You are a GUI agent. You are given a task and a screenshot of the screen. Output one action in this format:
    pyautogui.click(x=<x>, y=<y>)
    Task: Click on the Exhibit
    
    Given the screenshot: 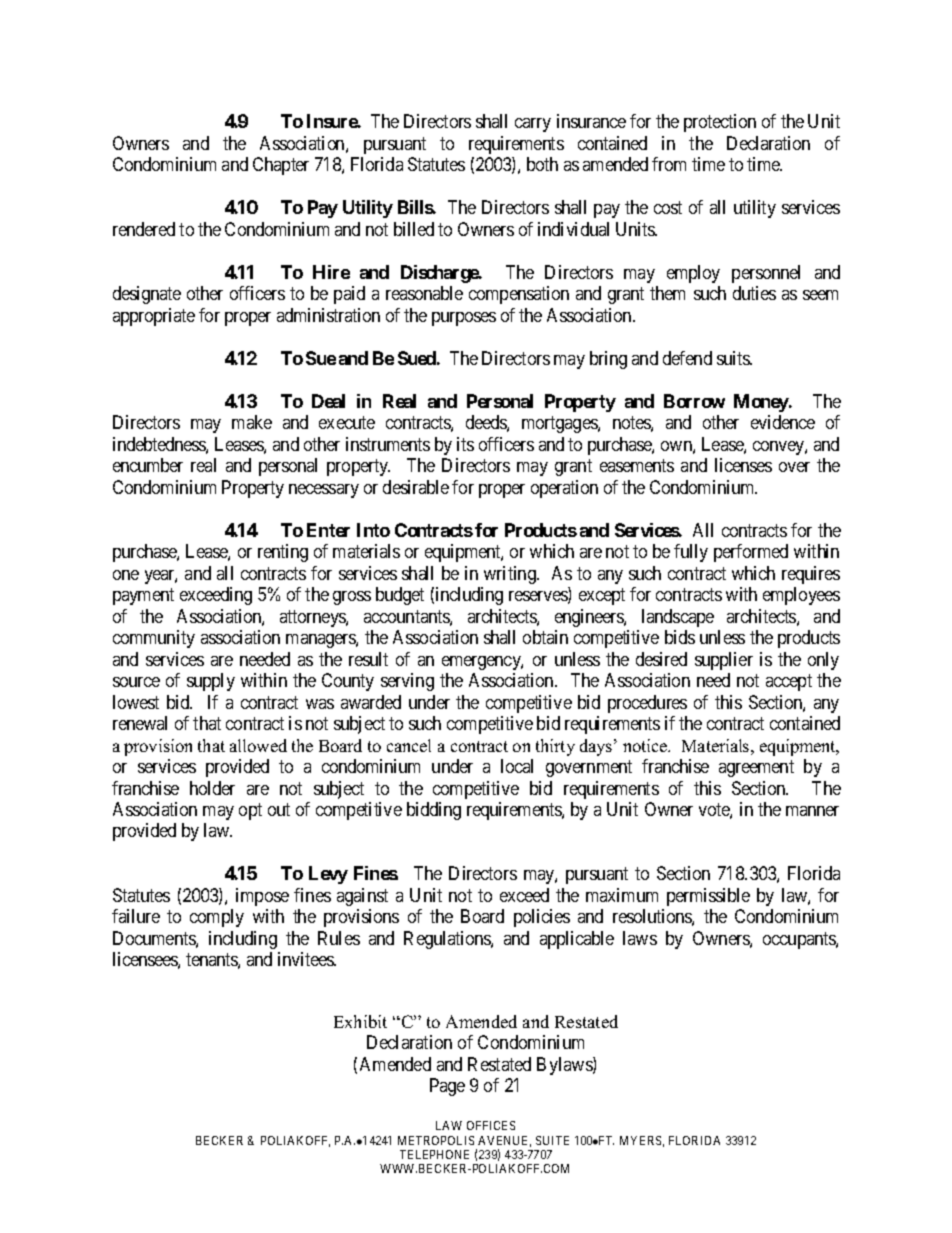 What is the action you would take?
    pyautogui.click(x=360, y=1021)
